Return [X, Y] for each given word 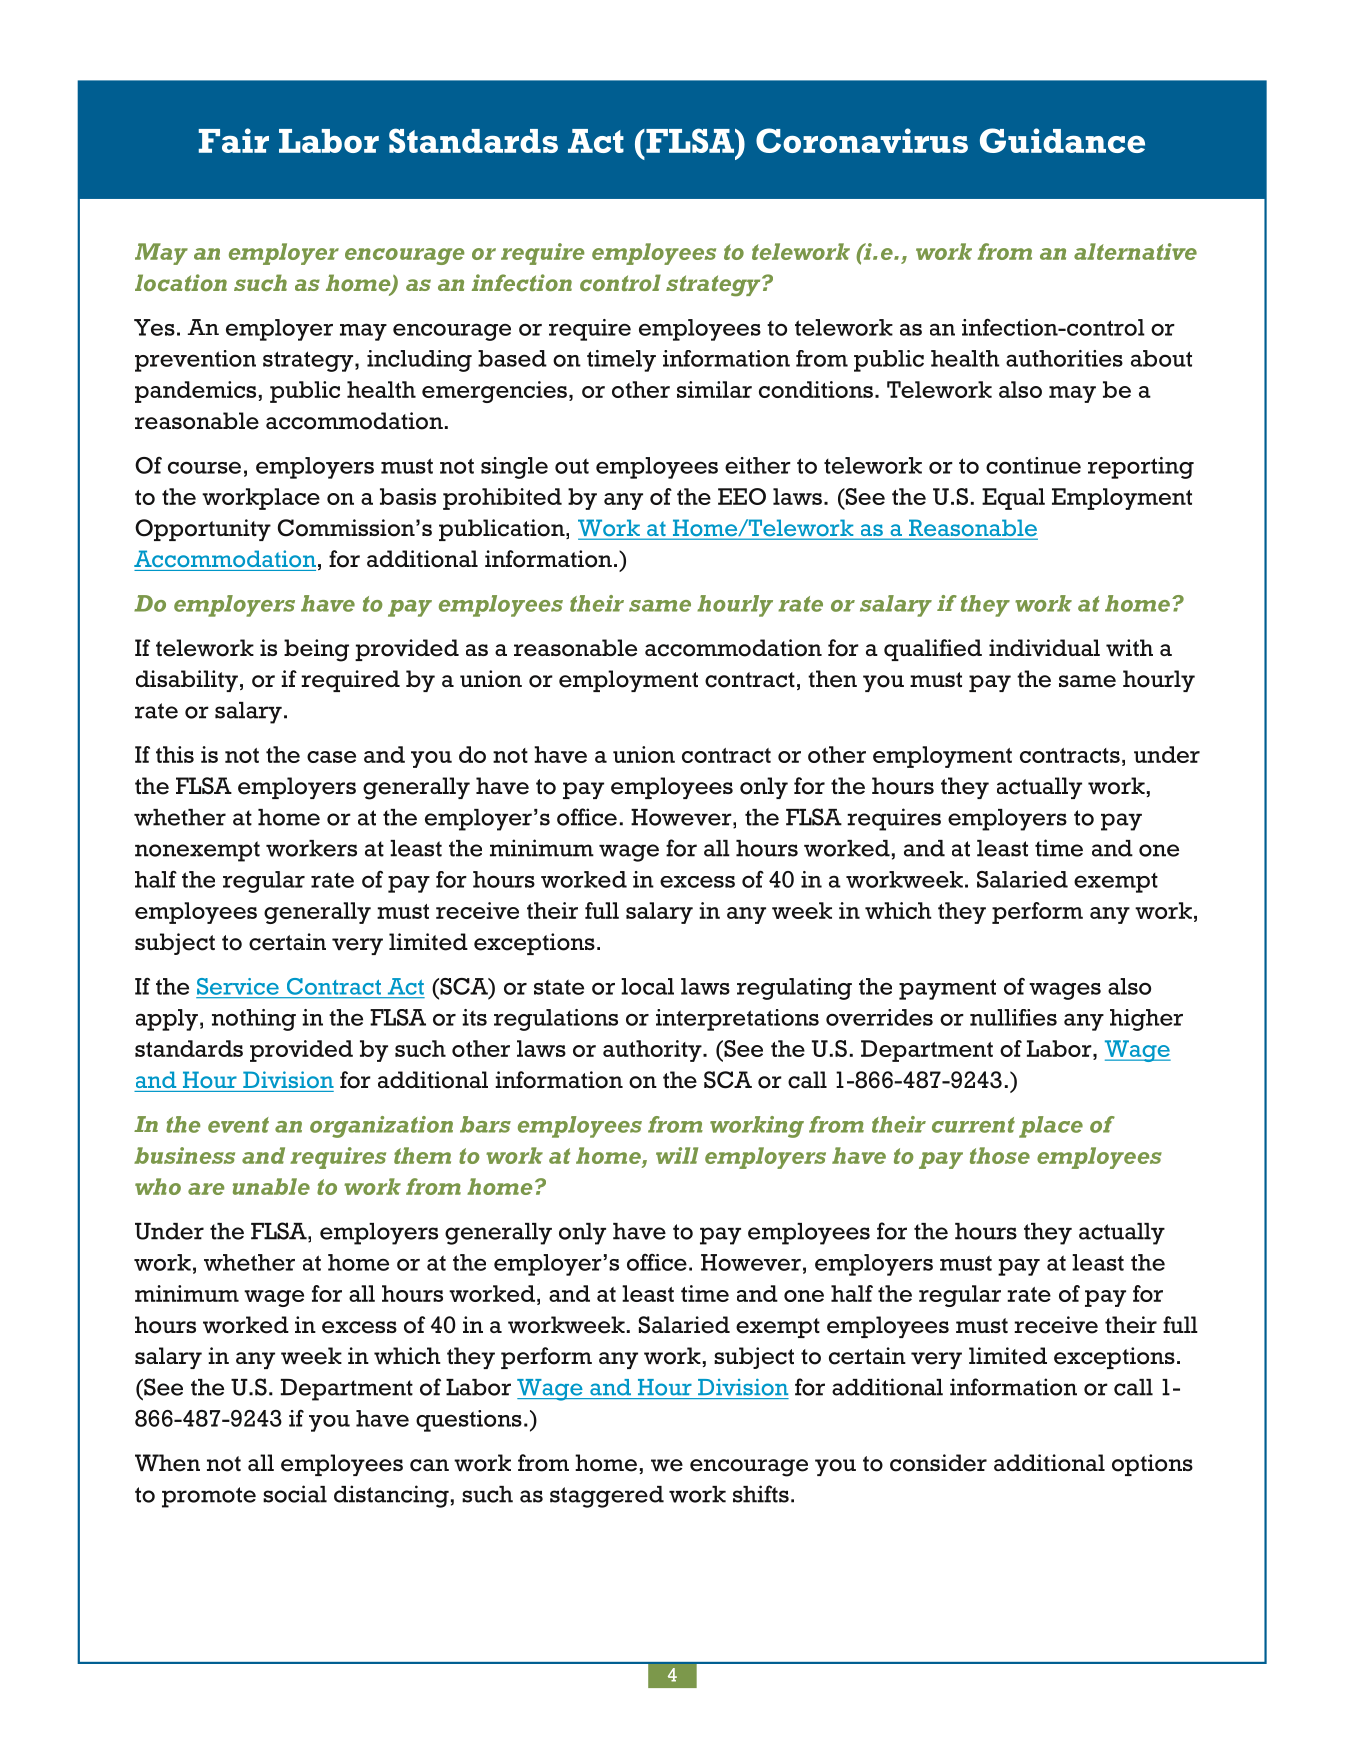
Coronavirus [862, 140]
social [295, 1494]
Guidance [1062, 140]
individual [1044, 647]
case [331, 757]
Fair [234, 140]
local [647, 986]
